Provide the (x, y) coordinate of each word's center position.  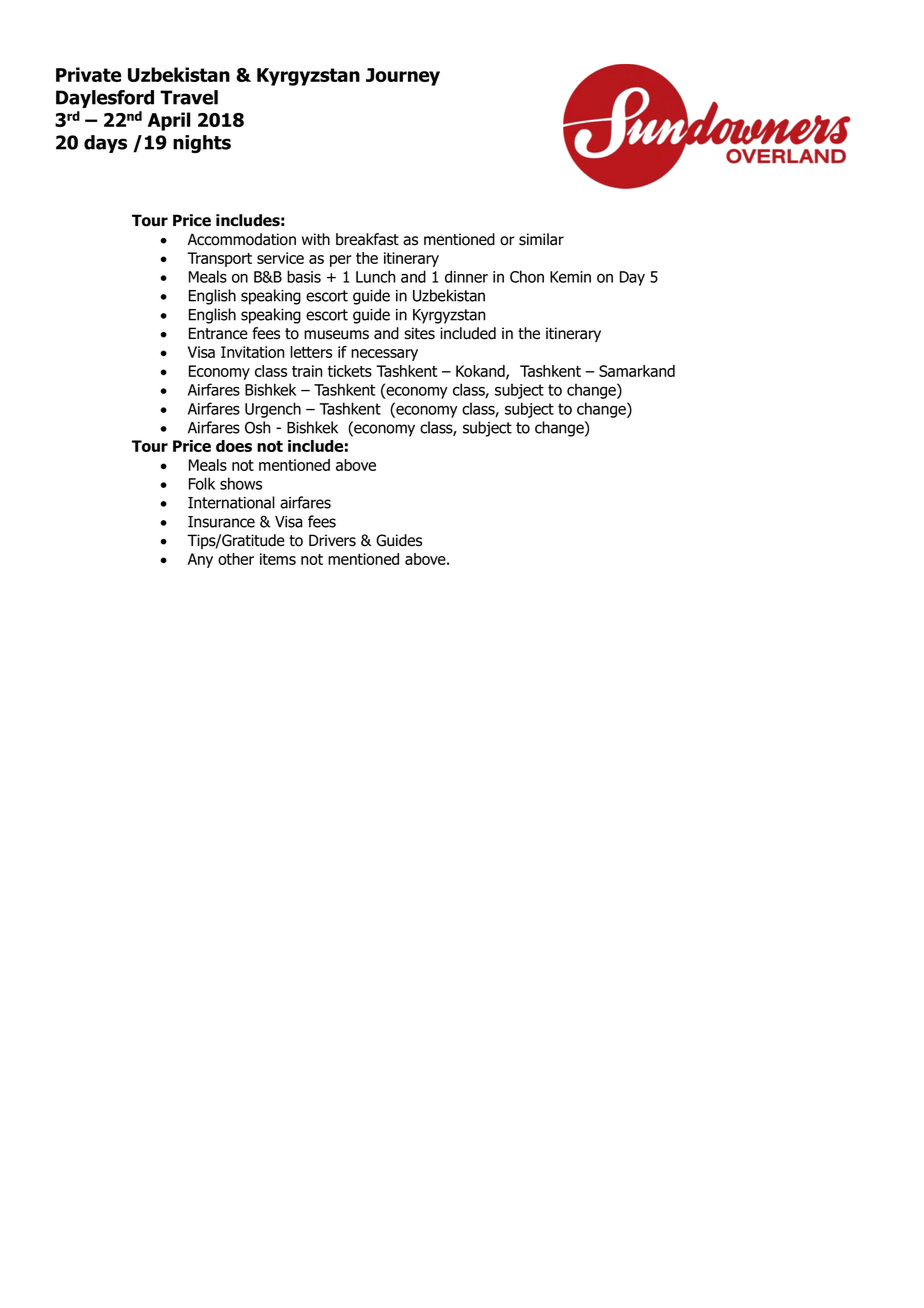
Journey (403, 77)
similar (541, 239)
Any (200, 560)
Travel (189, 97)
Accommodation (242, 239)
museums (336, 335)
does (234, 446)
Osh (257, 427)
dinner (466, 276)
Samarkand (637, 371)
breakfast (367, 239)
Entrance (218, 333)
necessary (384, 355)
